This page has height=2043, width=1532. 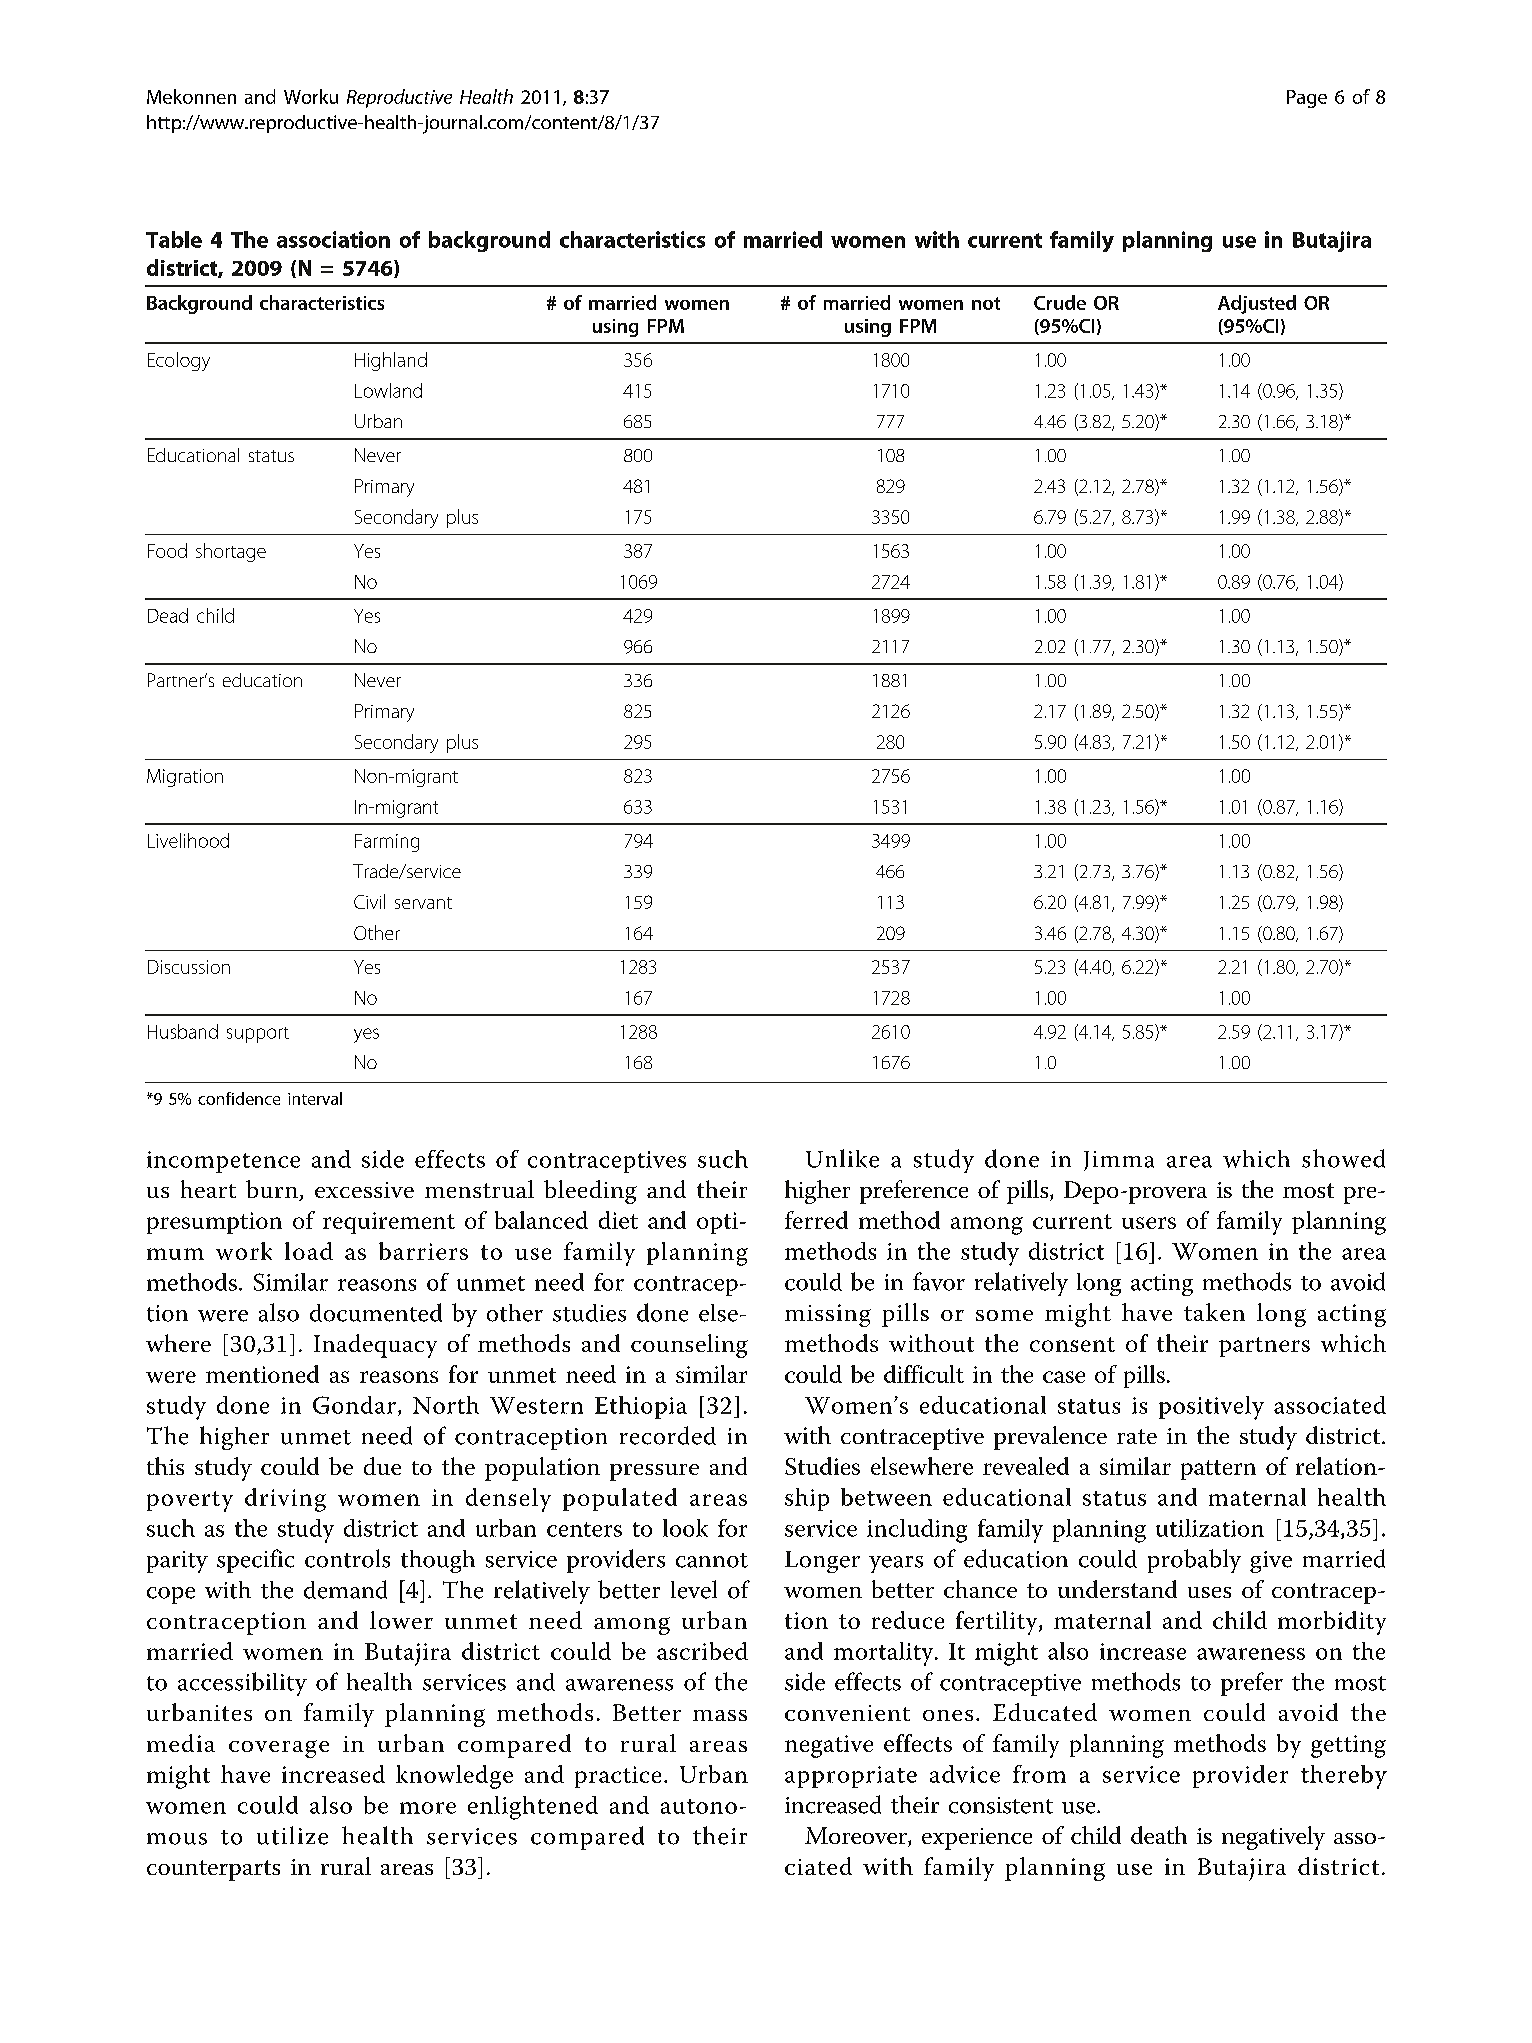 What do you see at coordinates (828, 1315) in the page?
I see `missing` at bounding box center [828, 1315].
